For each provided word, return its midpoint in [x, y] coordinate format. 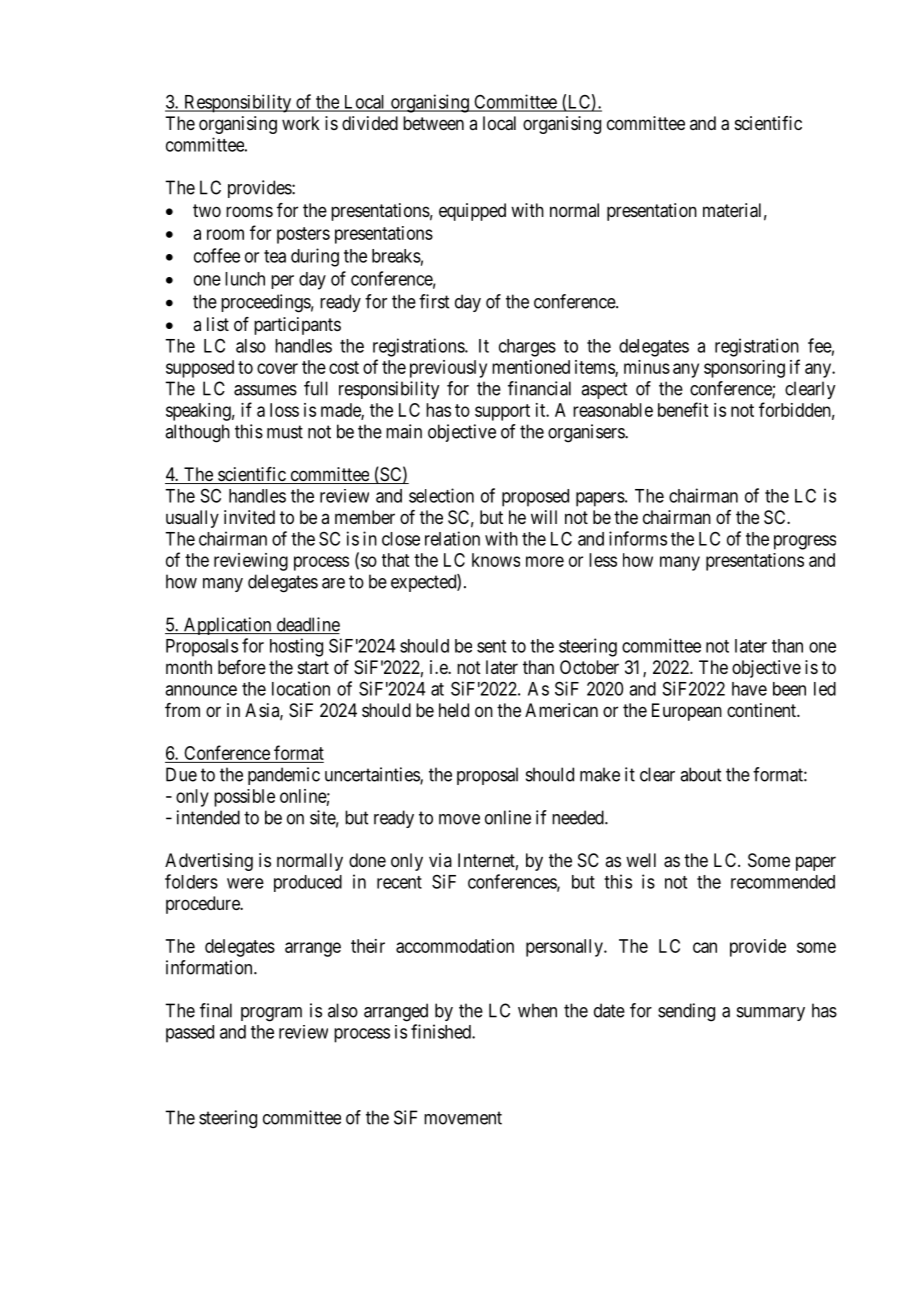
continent [762, 710]
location [301, 688]
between [433, 123]
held [454, 710]
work [301, 123]
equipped [472, 212]
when [537, 1010]
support [502, 412]
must [285, 432]
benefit [683, 409]
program [271, 1014]
